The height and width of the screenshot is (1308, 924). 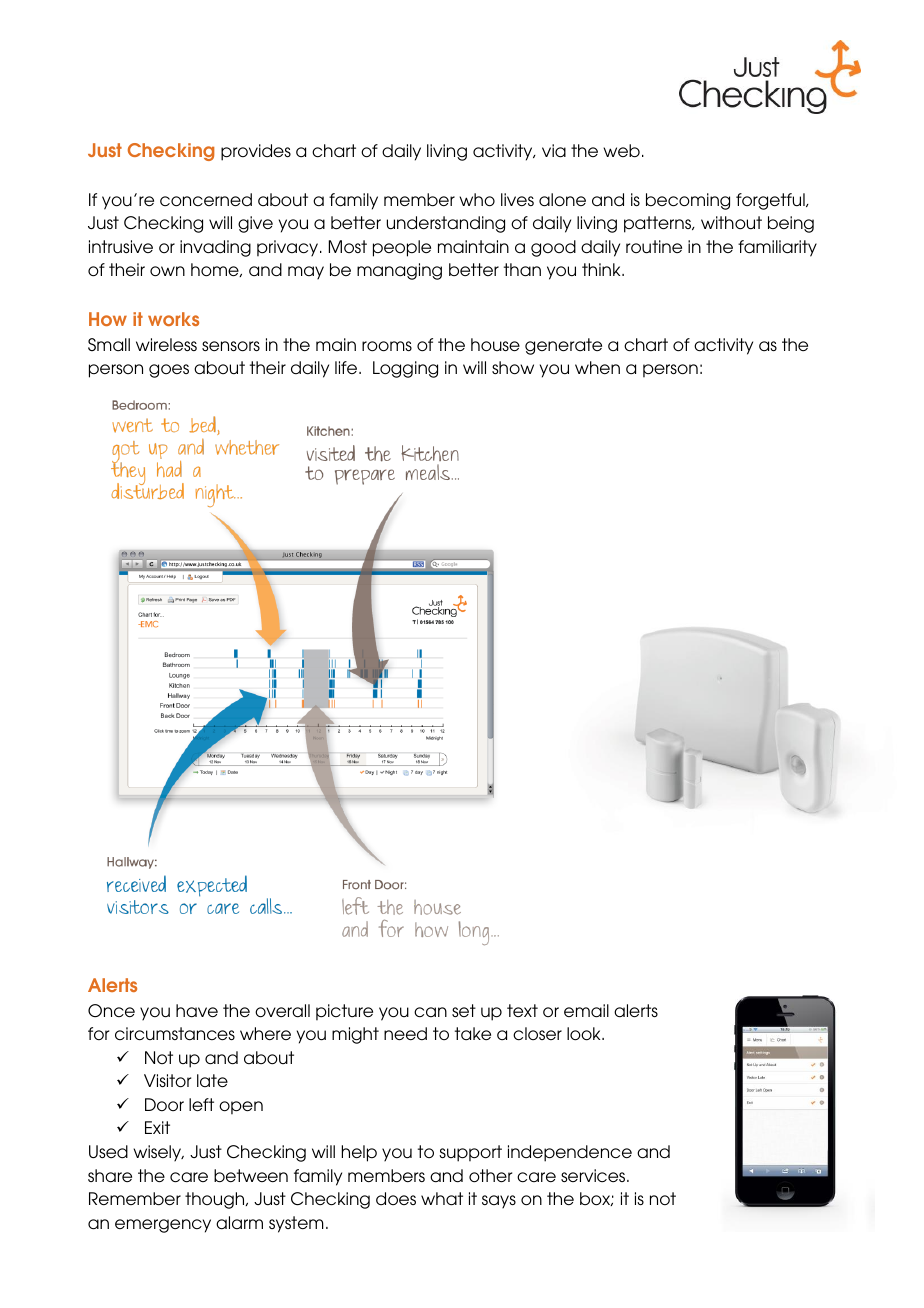 What do you see at coordinates (430, 1012) in the screenshot?
I see `can` at bounding box center [430, 1012].
